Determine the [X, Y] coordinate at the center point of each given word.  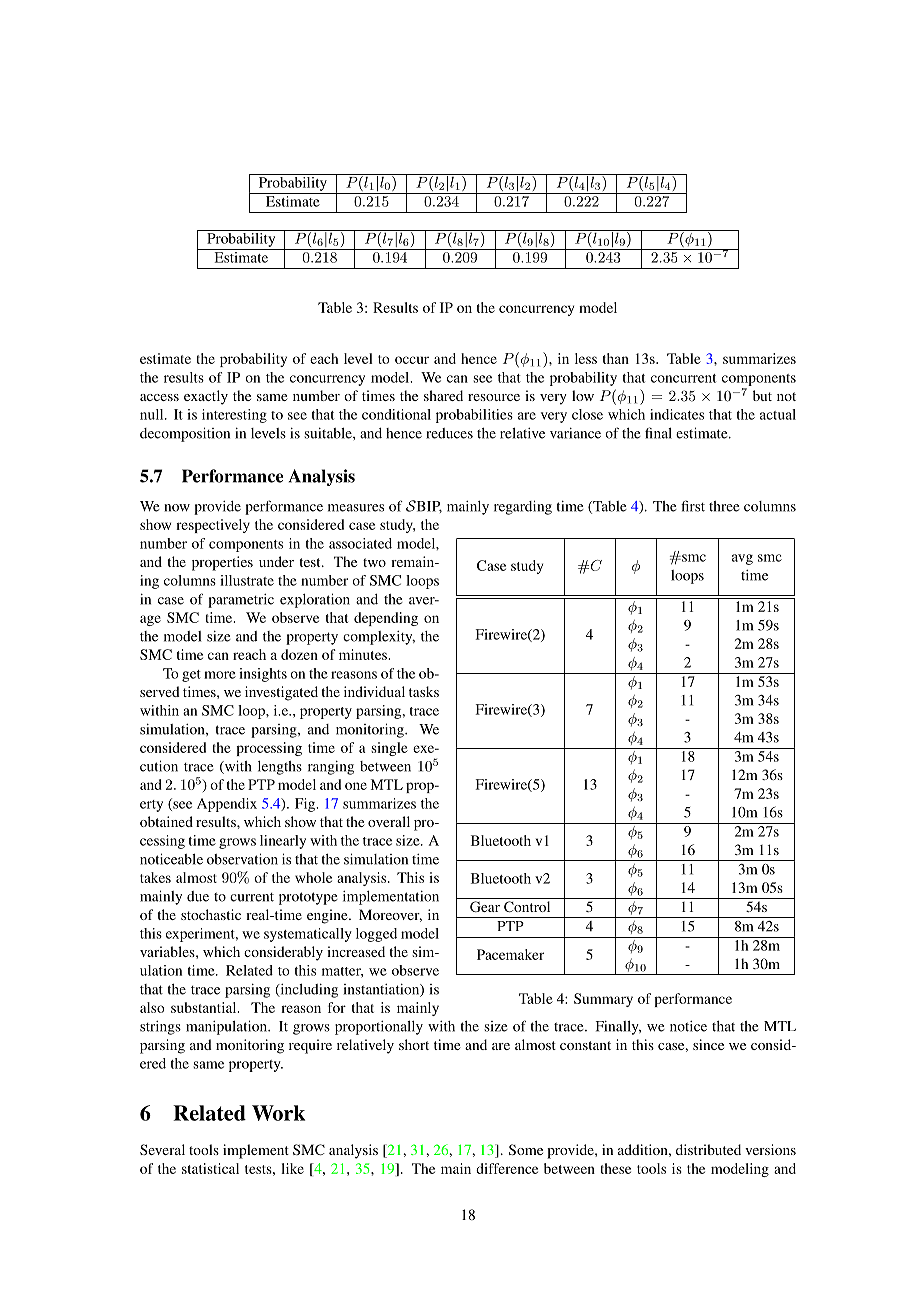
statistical [210, 1168]
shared [443, 395]
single [389, 749]
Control [527, 906]
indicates [677, 414]
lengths [280, 768]
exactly [206, 397]
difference [507, 1168]
